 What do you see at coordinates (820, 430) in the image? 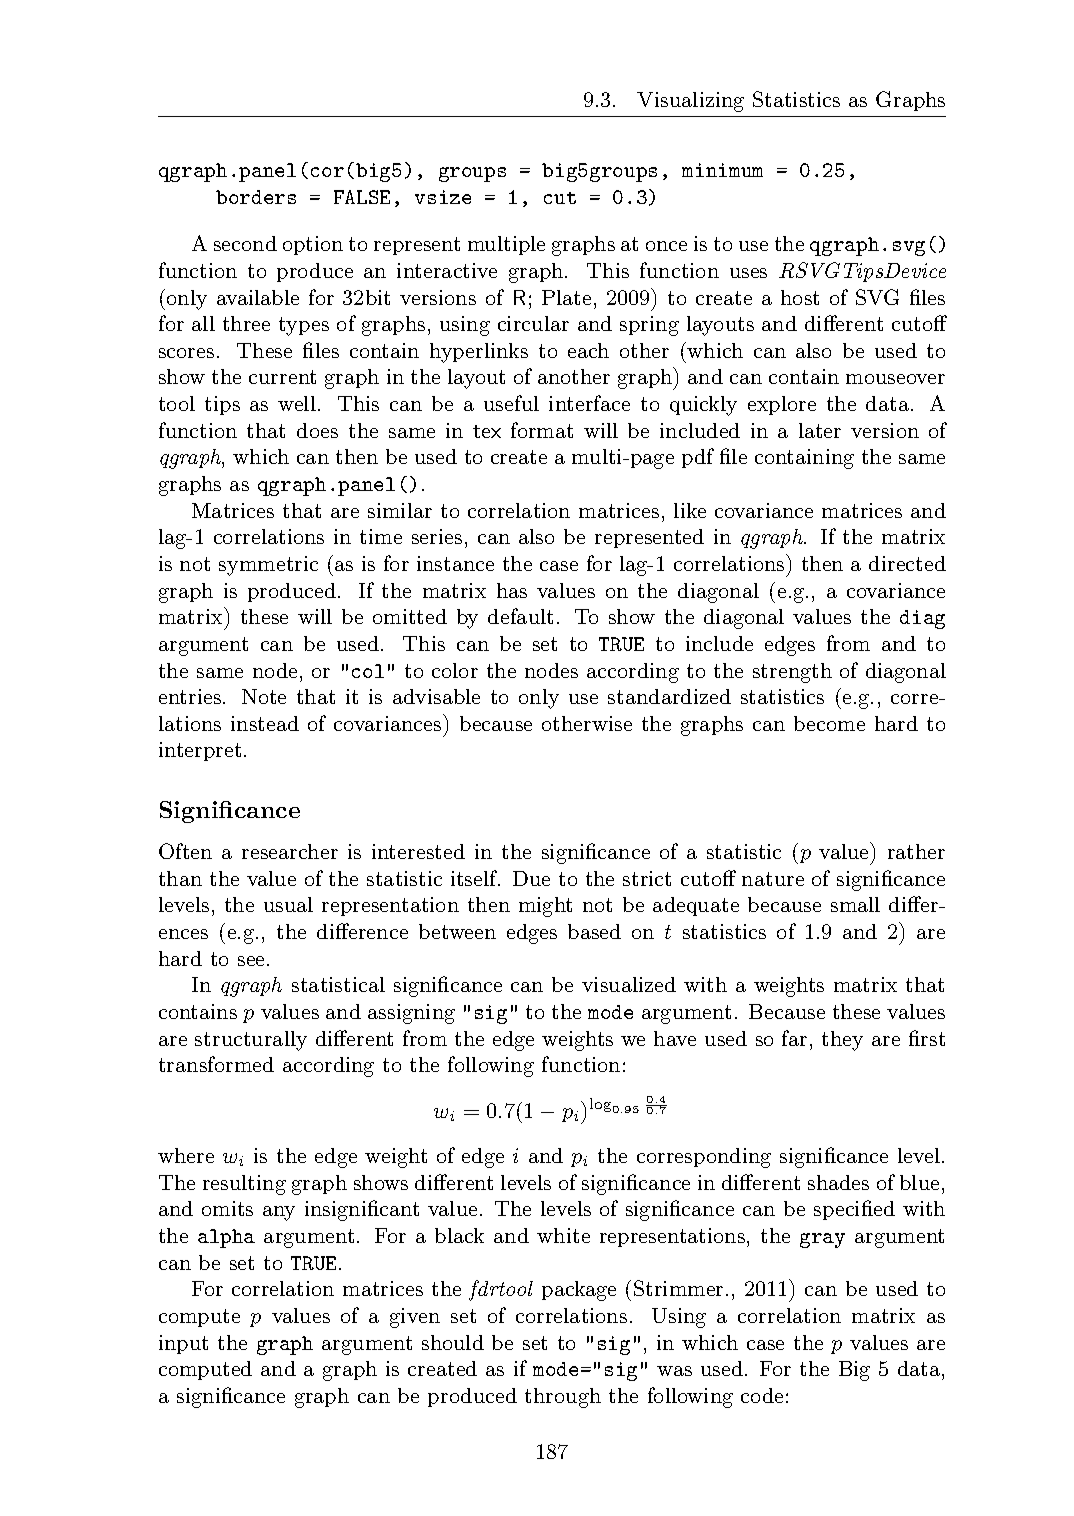
I see `later` at bounding box center [820, 430].
